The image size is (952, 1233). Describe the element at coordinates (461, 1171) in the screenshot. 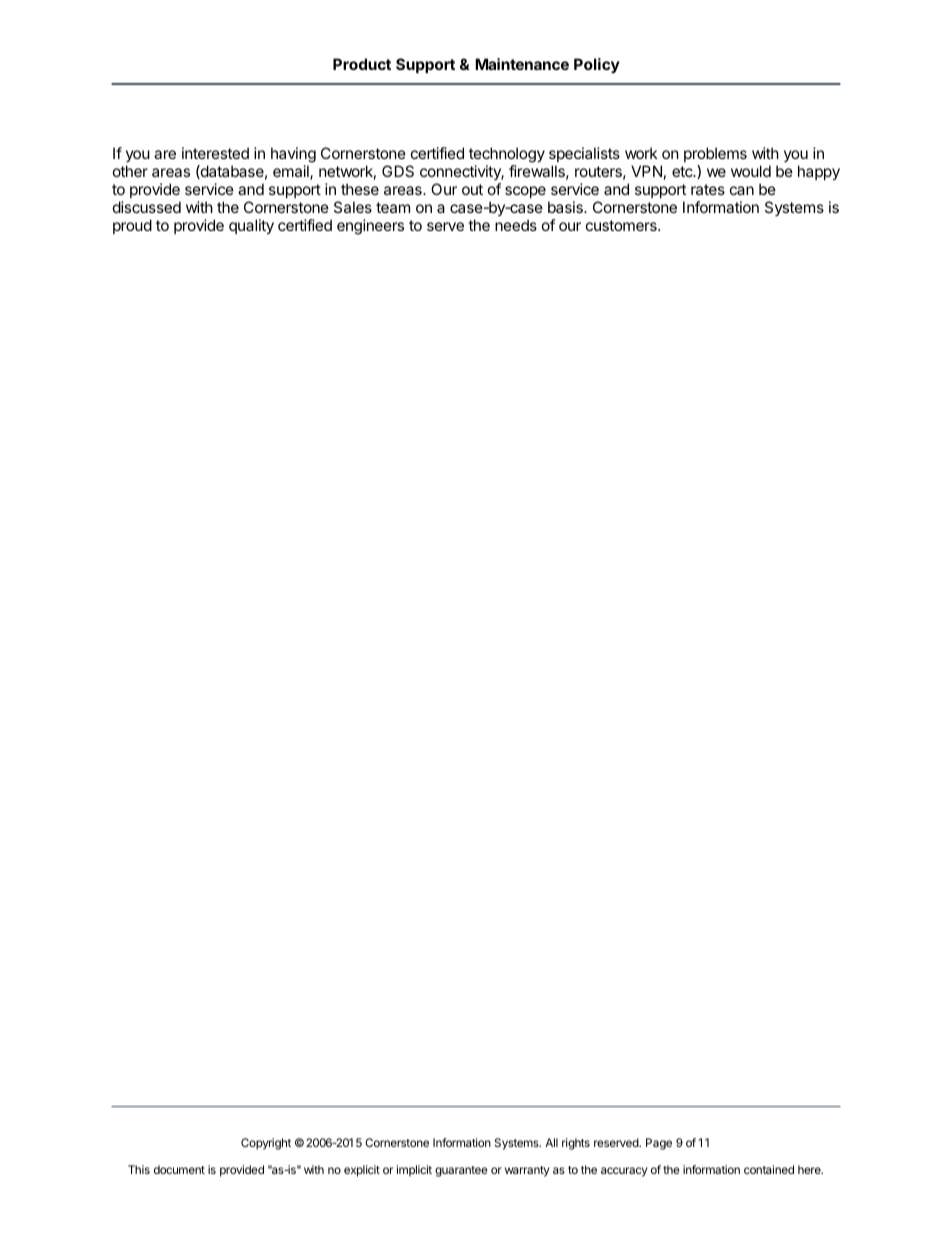

I see `guarantee` at that location.
